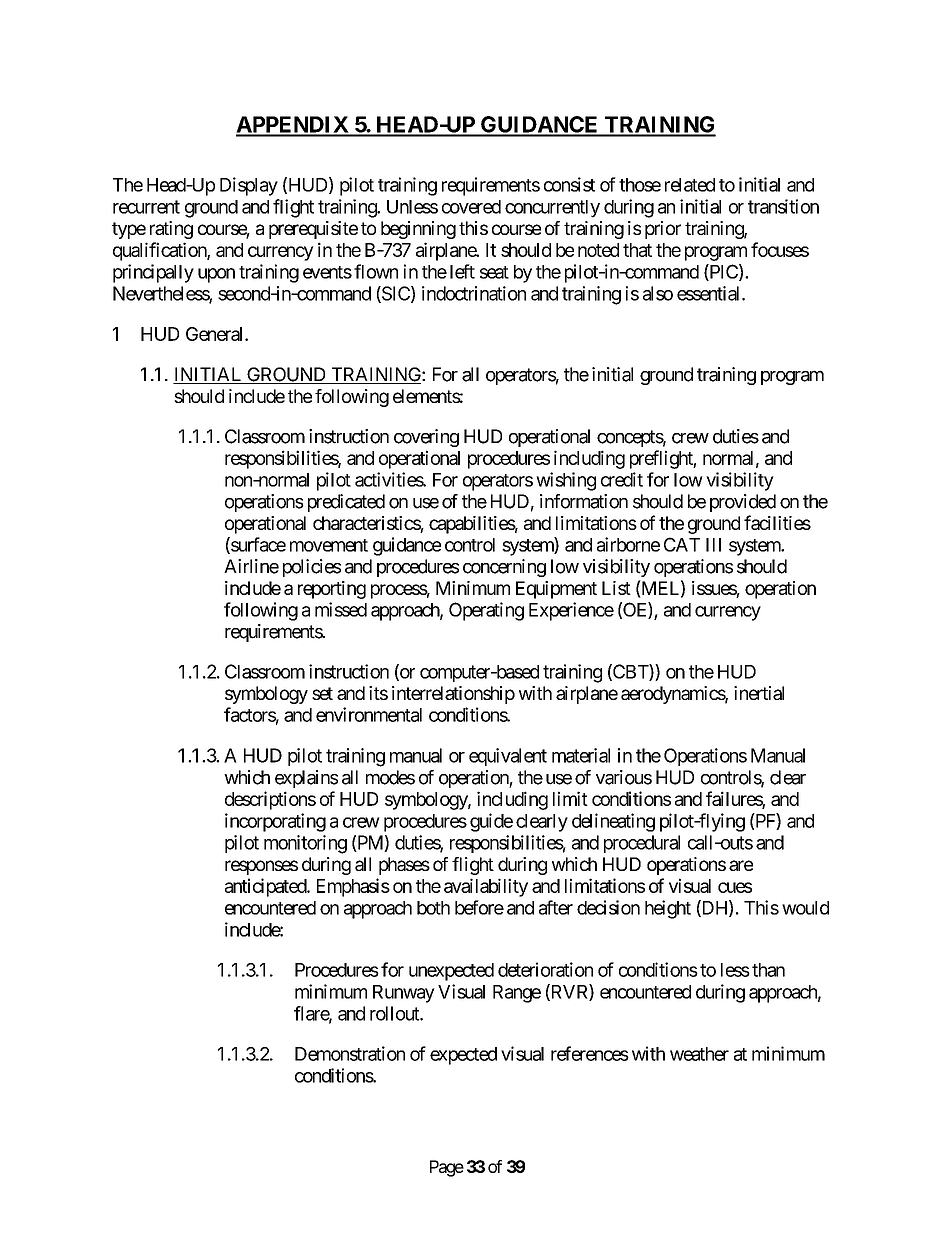  Describe the element at coordinates (426, 438) in the screenshot. I see `covering` at that location.
